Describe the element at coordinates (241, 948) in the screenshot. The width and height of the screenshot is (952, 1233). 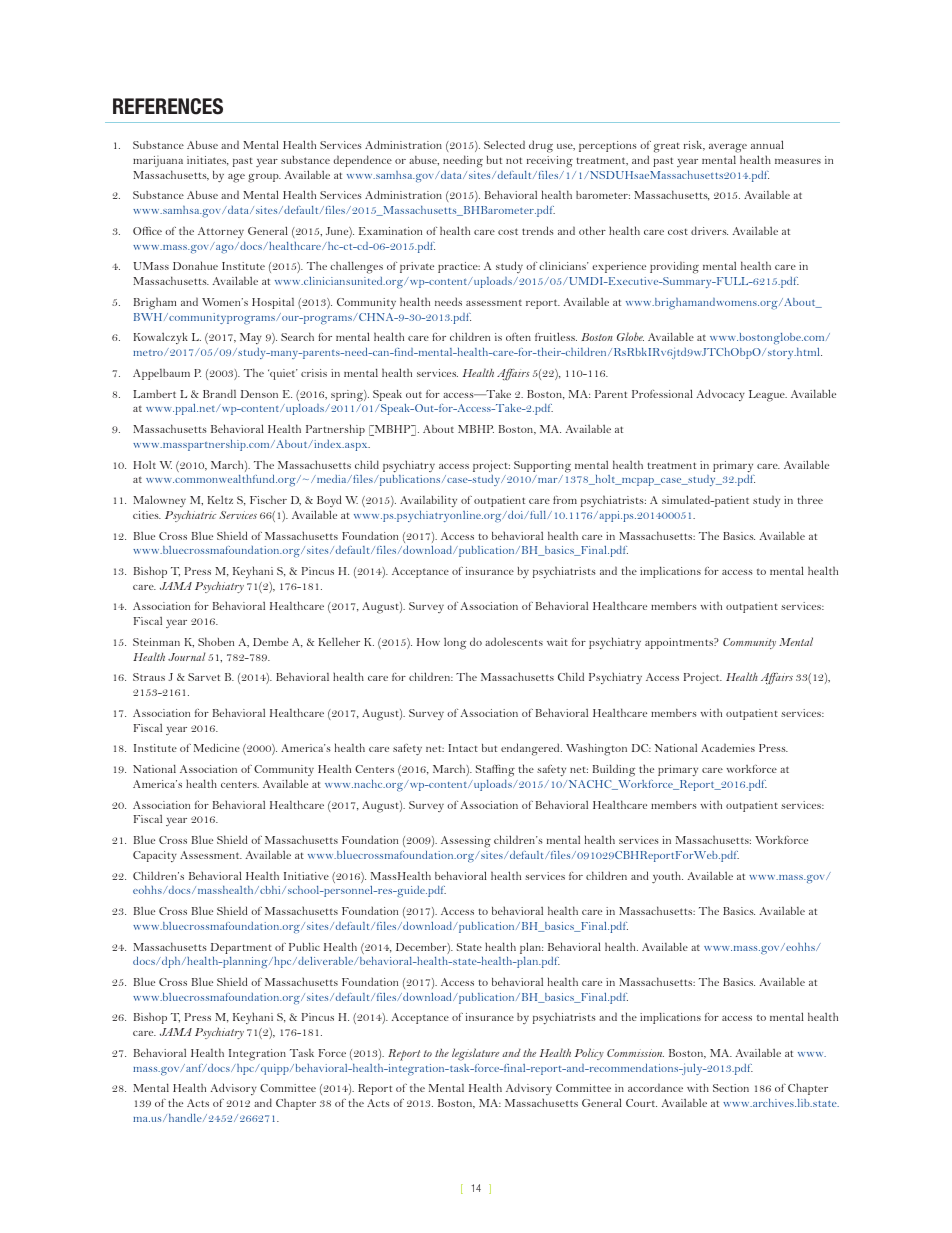
I see `Department` at that location.
